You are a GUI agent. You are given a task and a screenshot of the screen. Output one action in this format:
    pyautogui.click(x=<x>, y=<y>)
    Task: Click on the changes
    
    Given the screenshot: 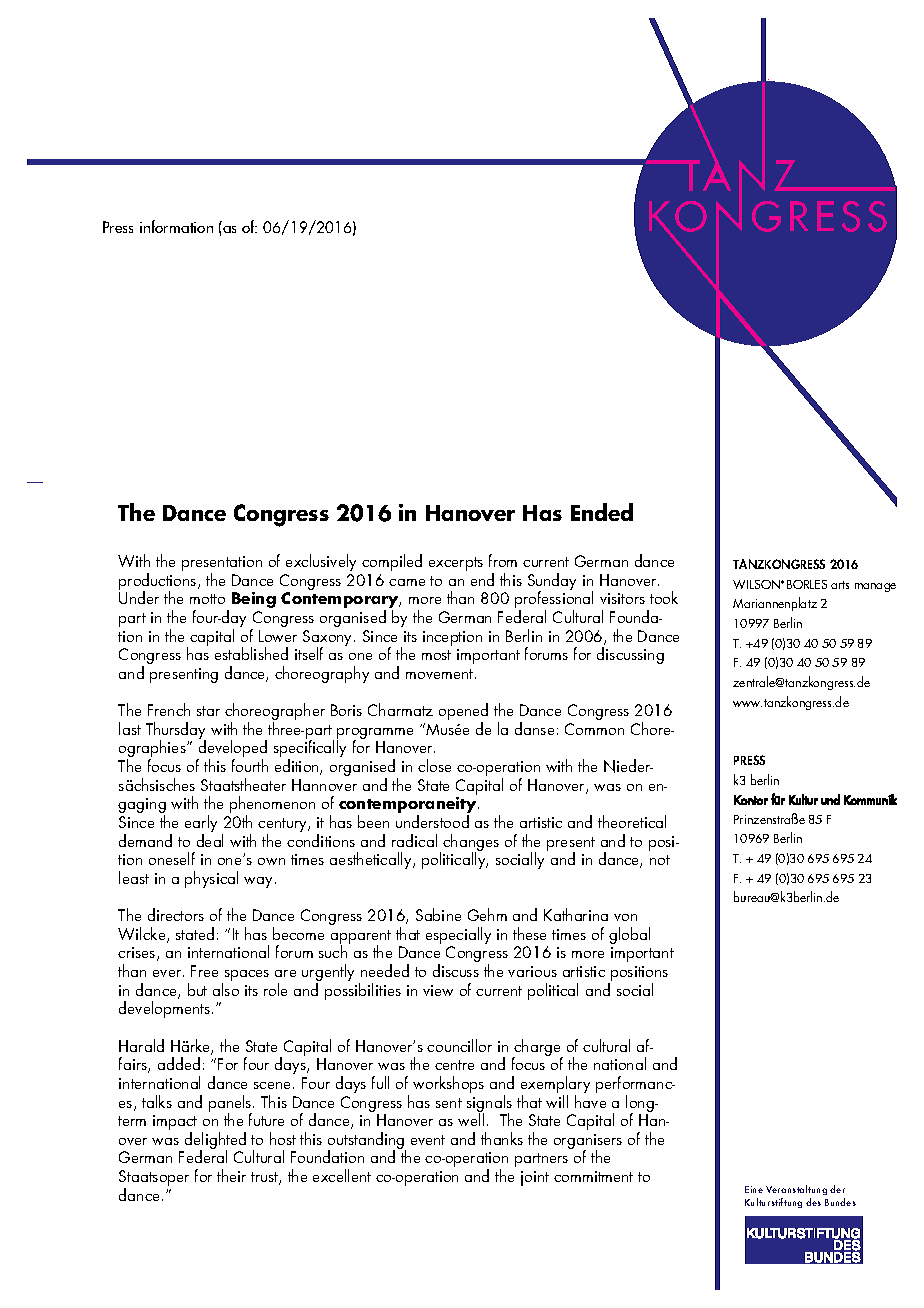 What is the action you would take?
    pyautogui.click(x=471, y=844)
